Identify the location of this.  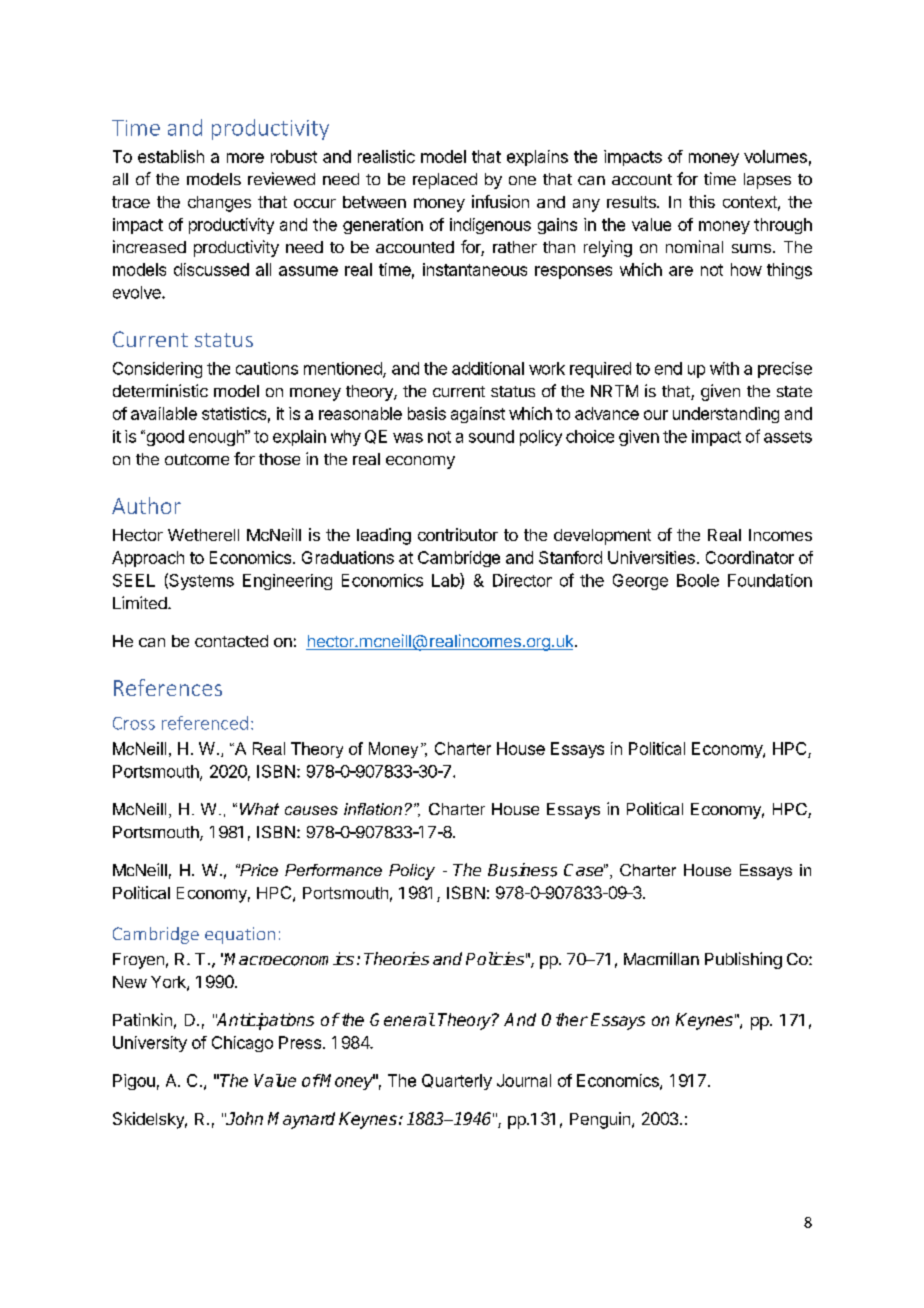
(702, 201).
